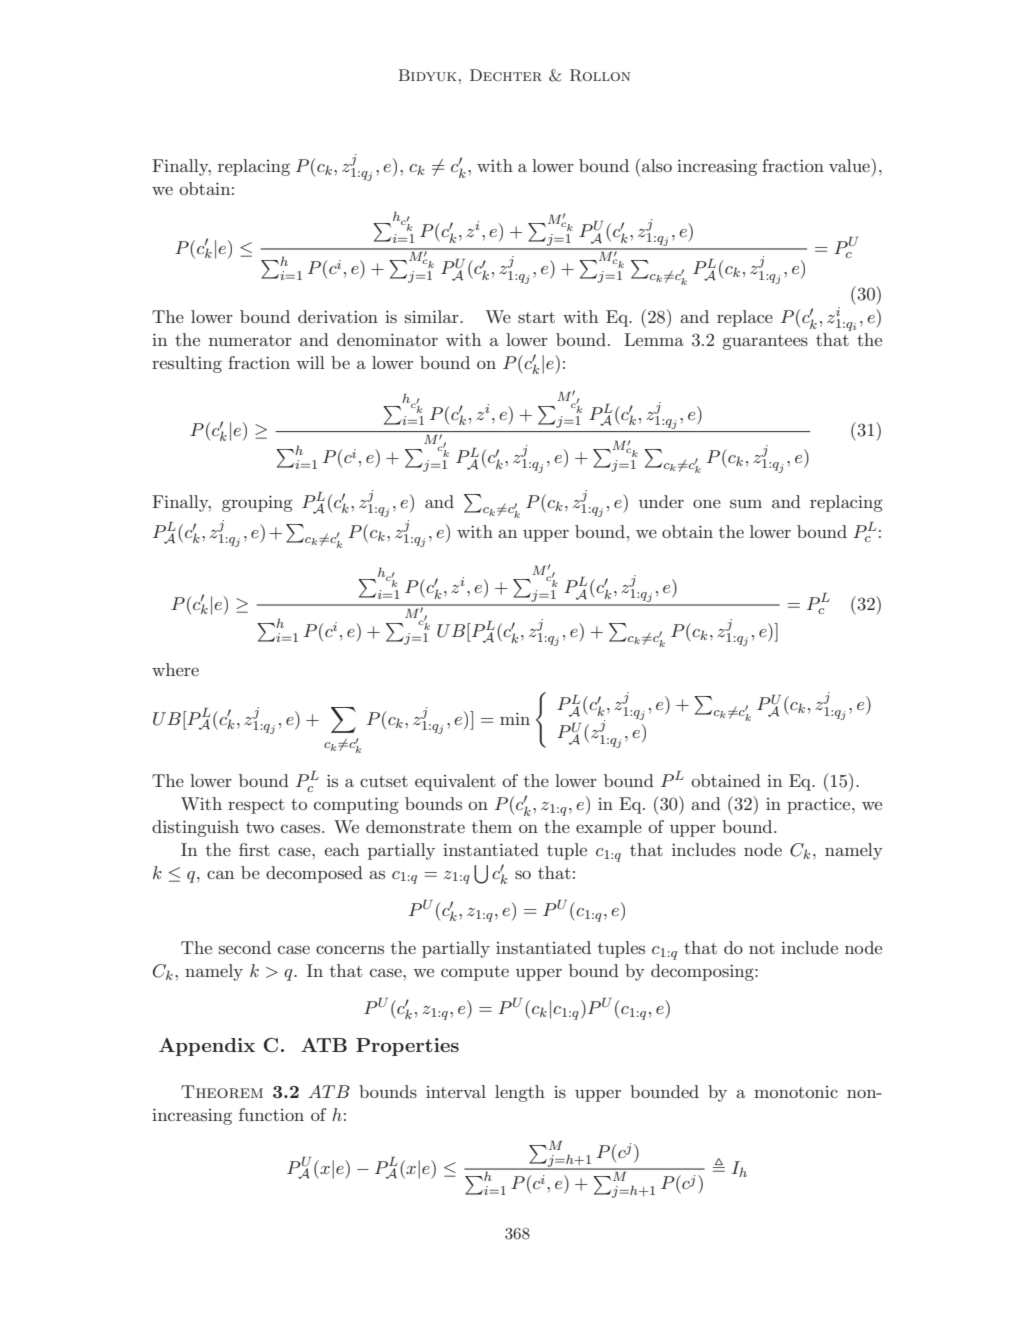 The image size is (1035, 1339). I want to click on grouping, so click(257, 503).
